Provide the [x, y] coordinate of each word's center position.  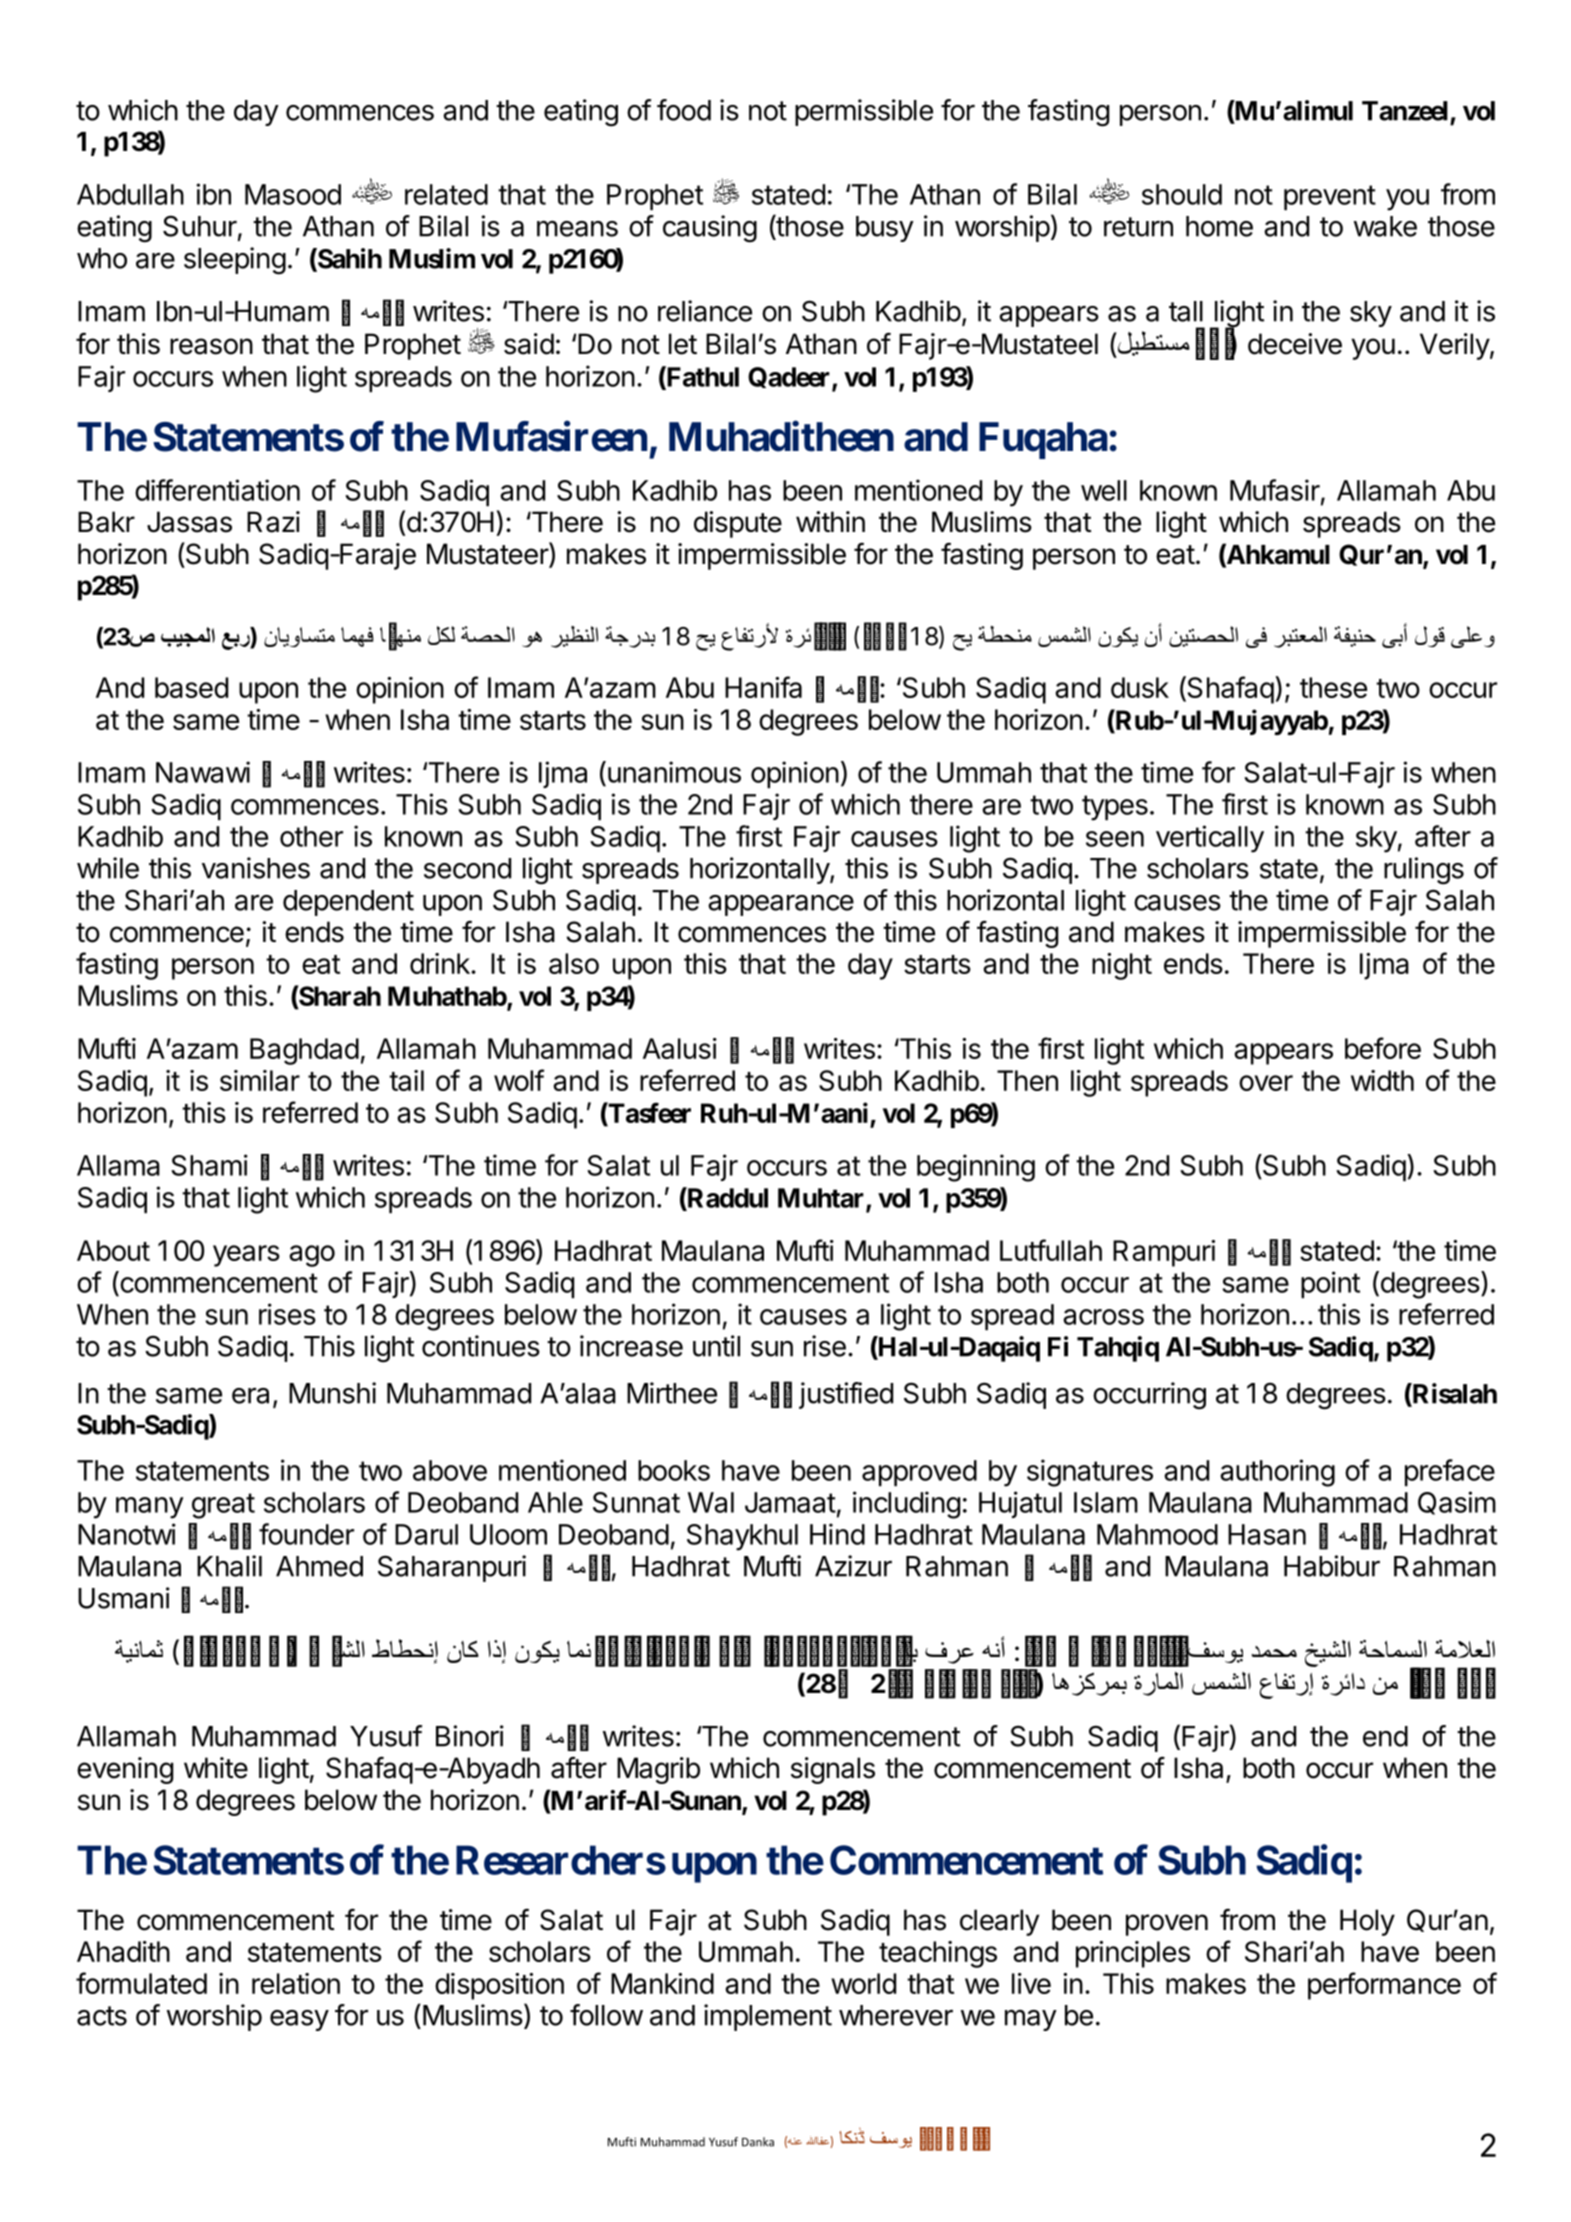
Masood [293, 194]
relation [296, 1983]
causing [710, 229]
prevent [1330, 197]
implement [768, 2017]
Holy [1367, 1922]
